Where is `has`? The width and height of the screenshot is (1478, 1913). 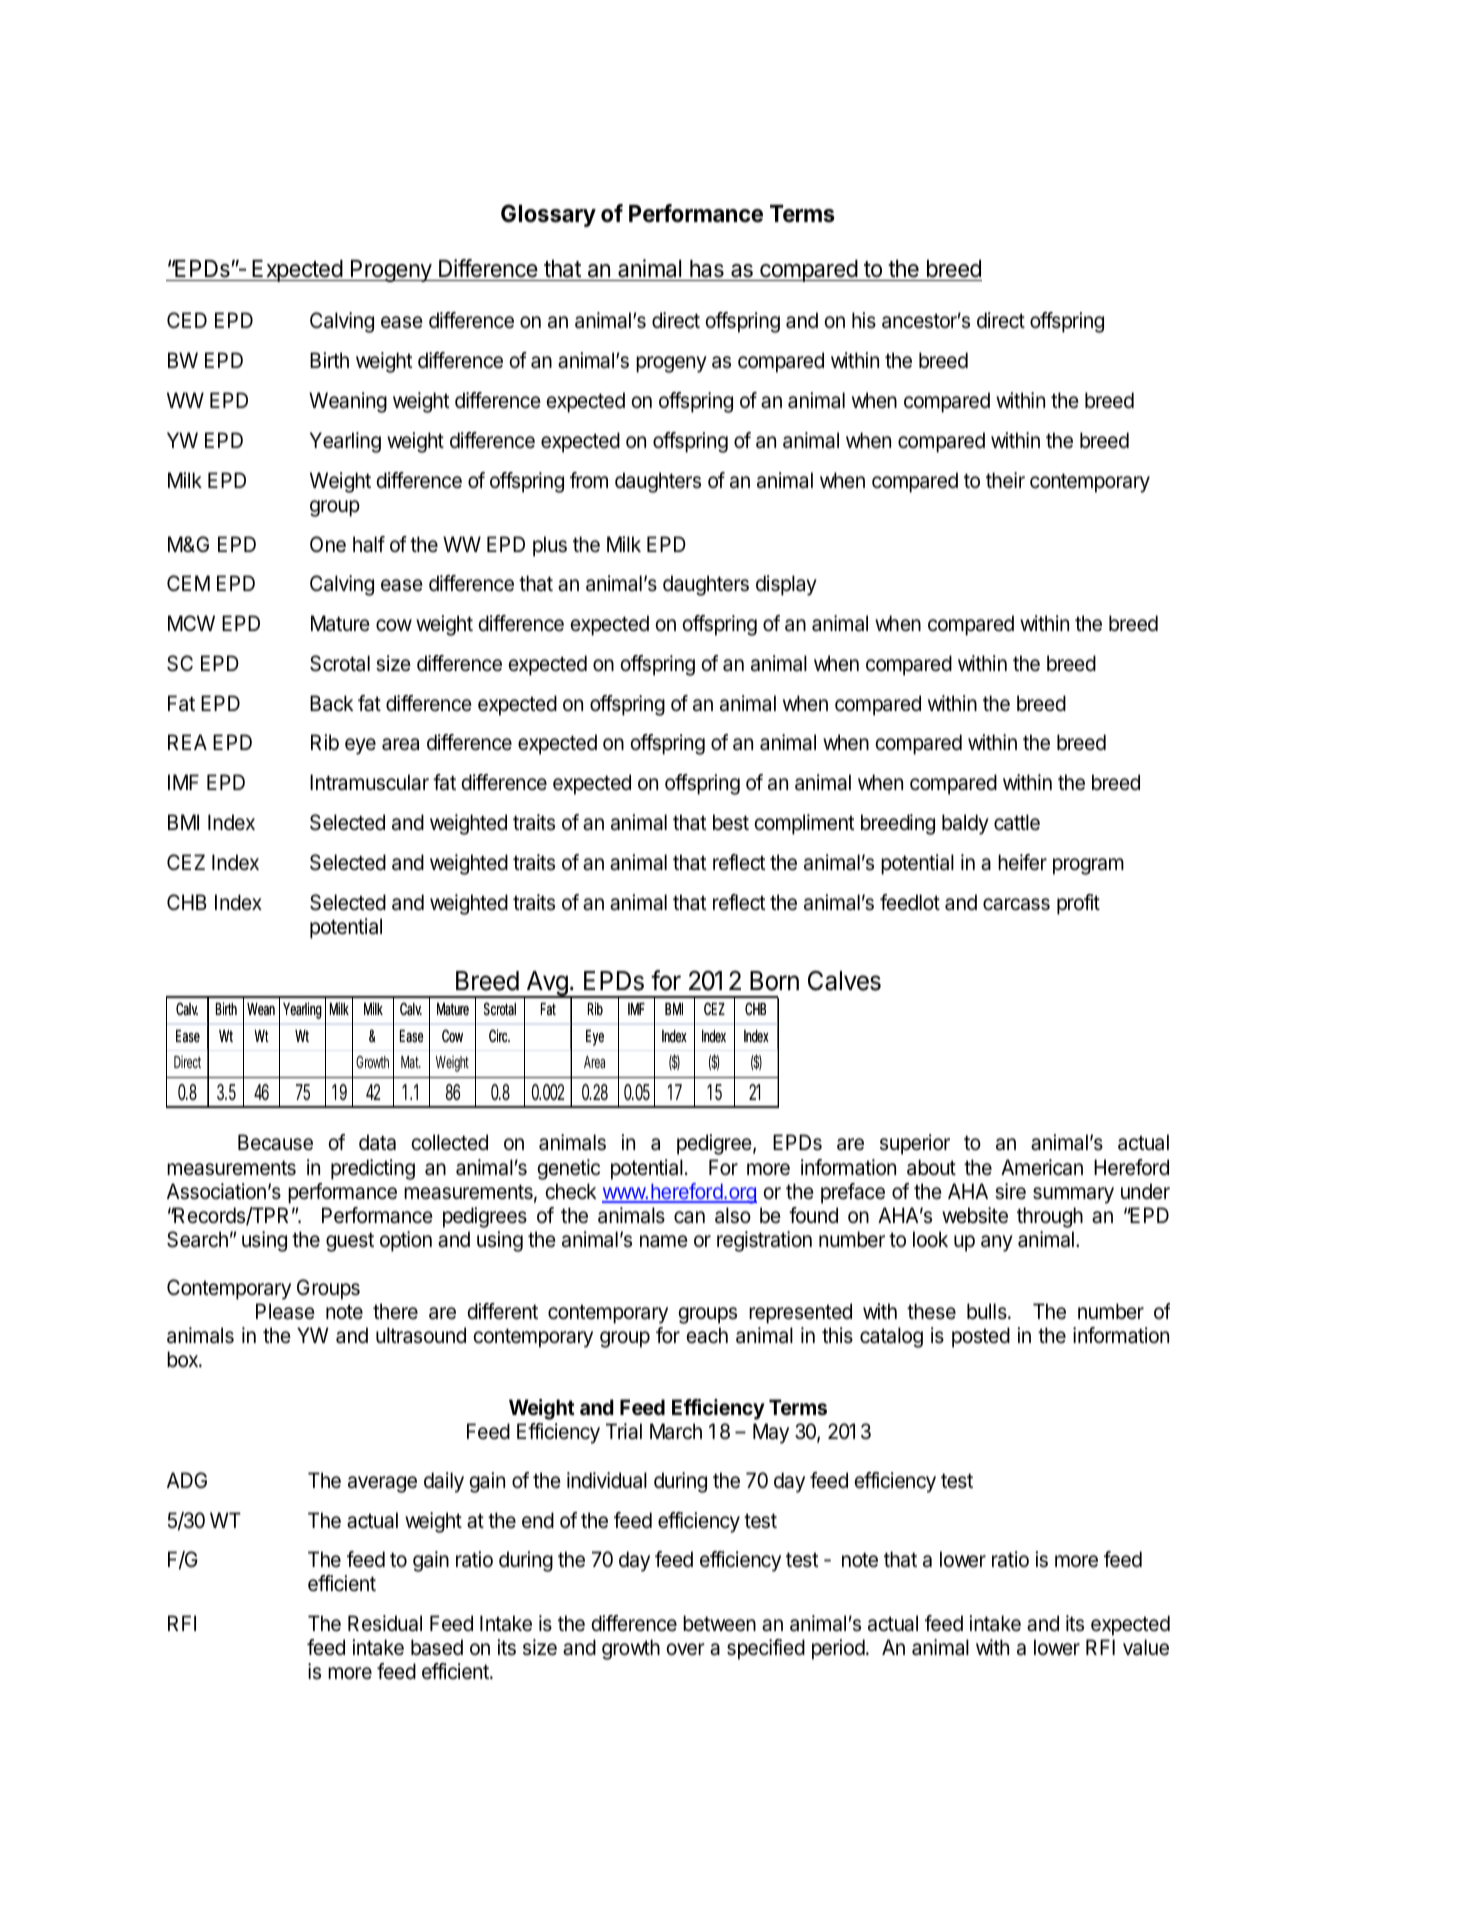
has is located at coordinates (707, 269).
